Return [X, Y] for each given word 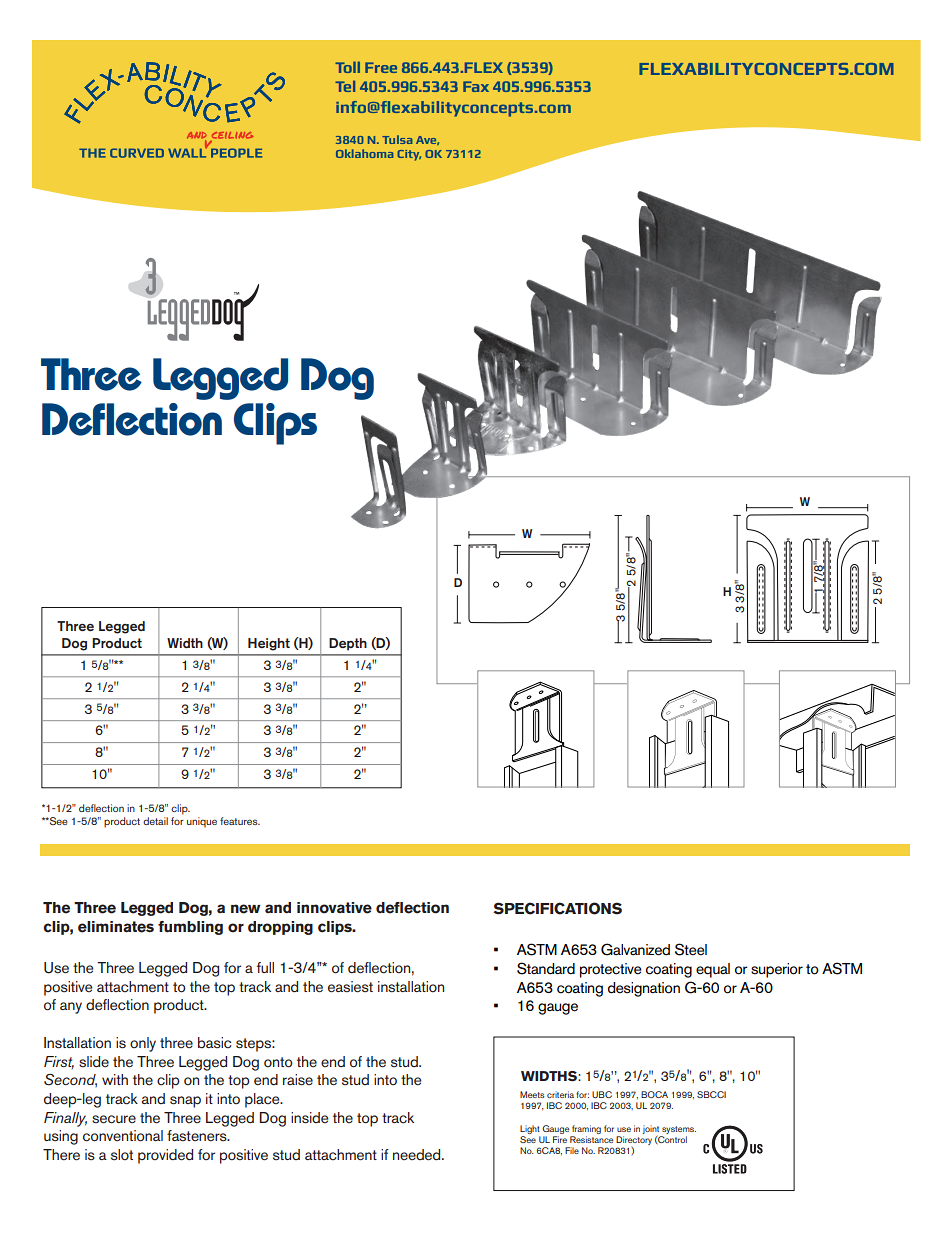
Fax [476, 86]
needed [418, 1155]
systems [679, 1130]
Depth [348, 644]
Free [381, 67]
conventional [123, 1136]
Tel [346, 86]
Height [269, 644]
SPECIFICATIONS [557, 908]
